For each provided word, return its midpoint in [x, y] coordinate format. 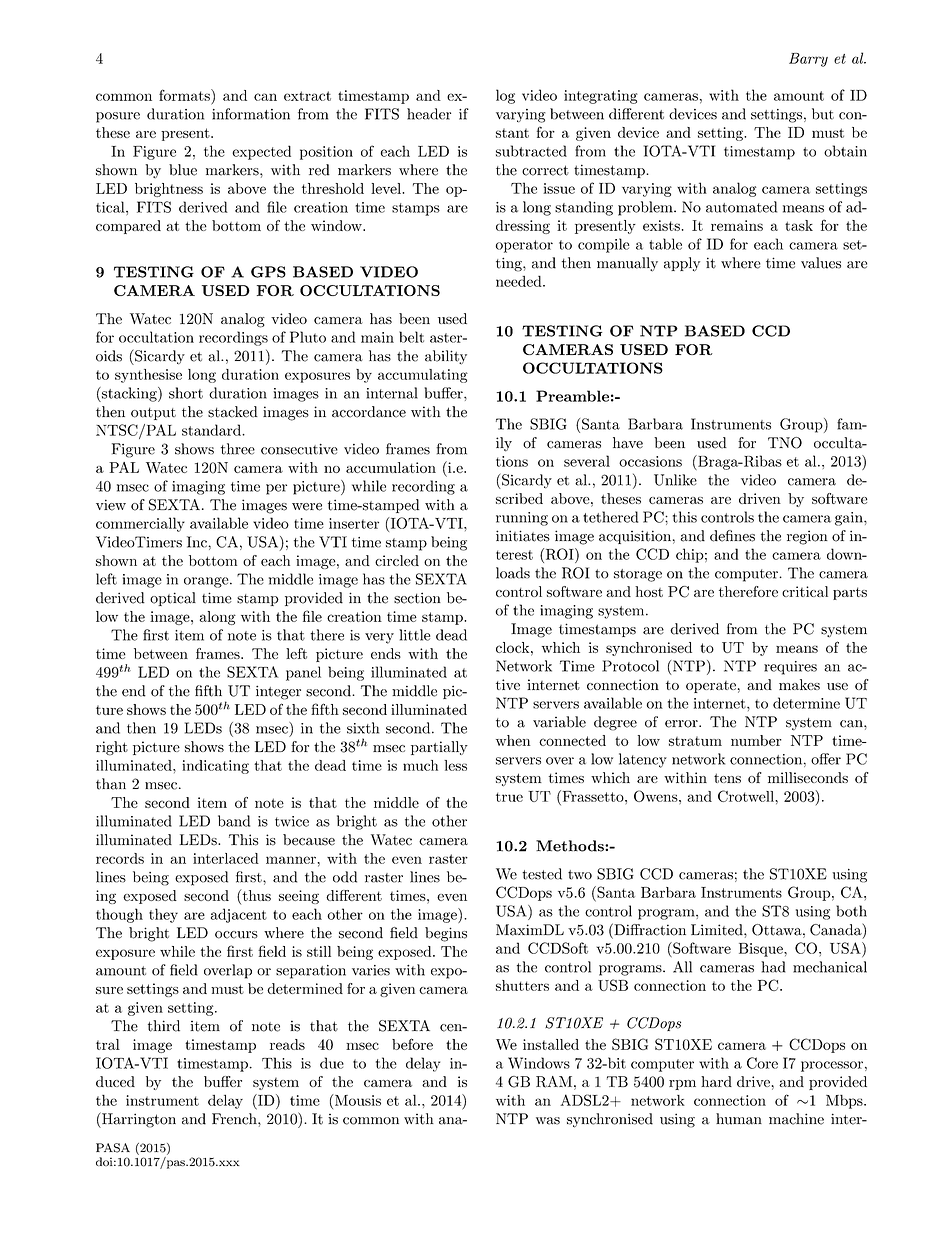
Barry [808, 60]
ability [446, 357]
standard [212, 430]
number [756, 740]
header [429, 114]
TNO [785, 443]
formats [185, 95]
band [234, 821]
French [235, 1119]
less [455, 765]
